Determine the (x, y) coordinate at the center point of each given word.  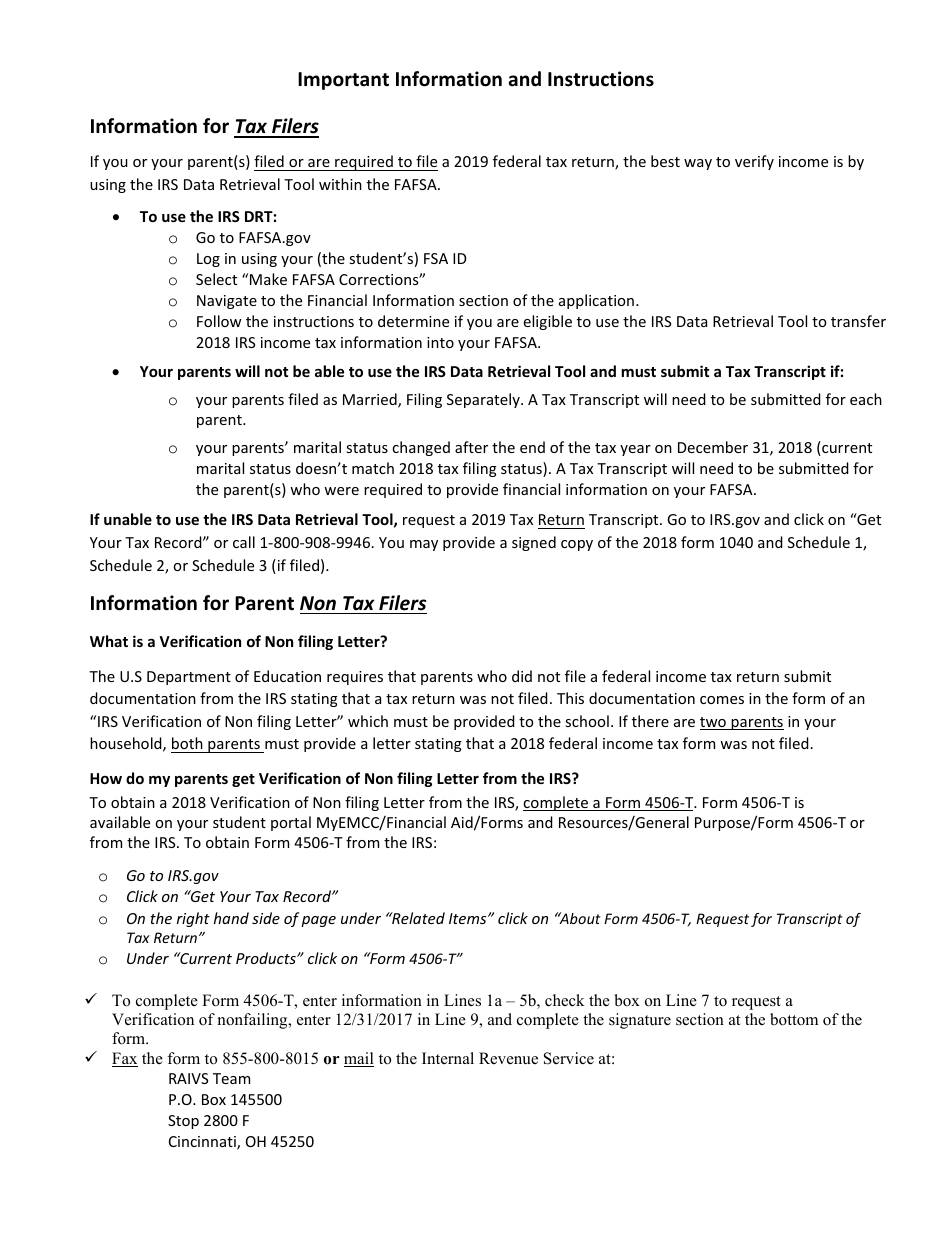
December (713, 447)
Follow (219, 321)
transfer (858, 321)
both (187, 743)
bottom (794, 1019)
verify (754, 162)
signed (534, 543)
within (340, 184)
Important (343, 81)
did (522, 676)
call (244, 542)
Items (469, 918)
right (193, 919)
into (440, 342)
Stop (183, 1122)
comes (722, 700)
